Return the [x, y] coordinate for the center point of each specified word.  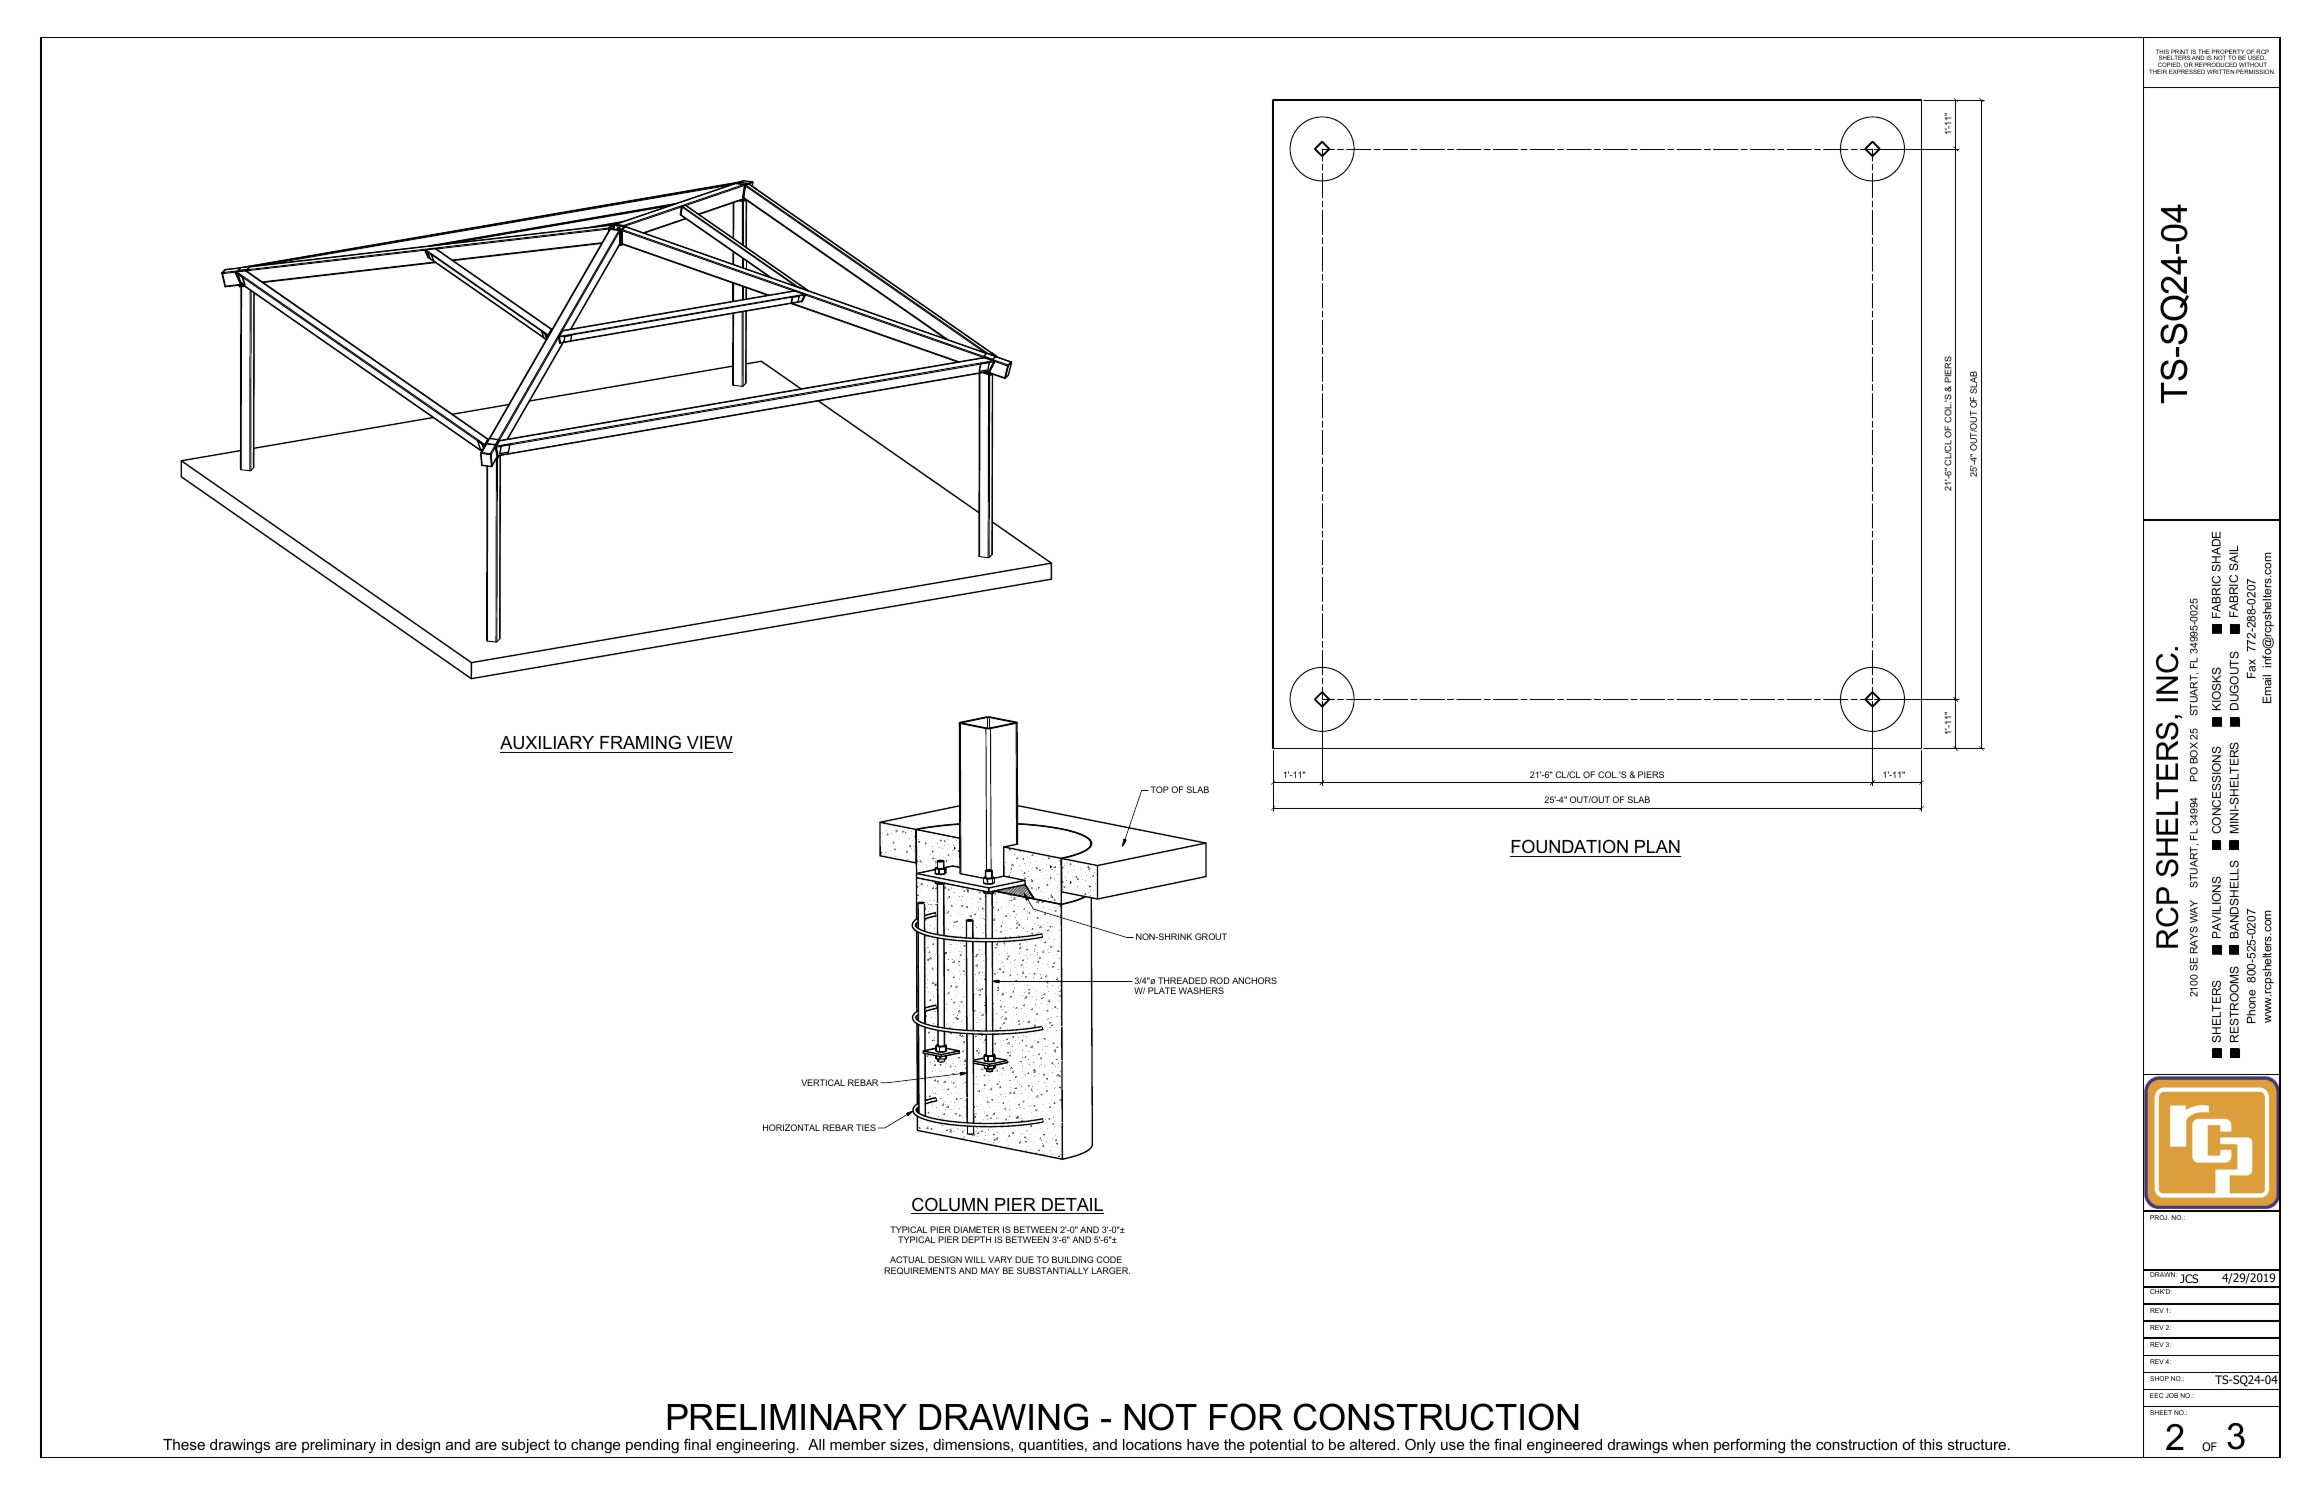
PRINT [2180, 53]
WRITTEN [2220, 71]
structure [1977, 1444]
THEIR [2158, 71]
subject [526, 1446]
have [1203, 1444]
